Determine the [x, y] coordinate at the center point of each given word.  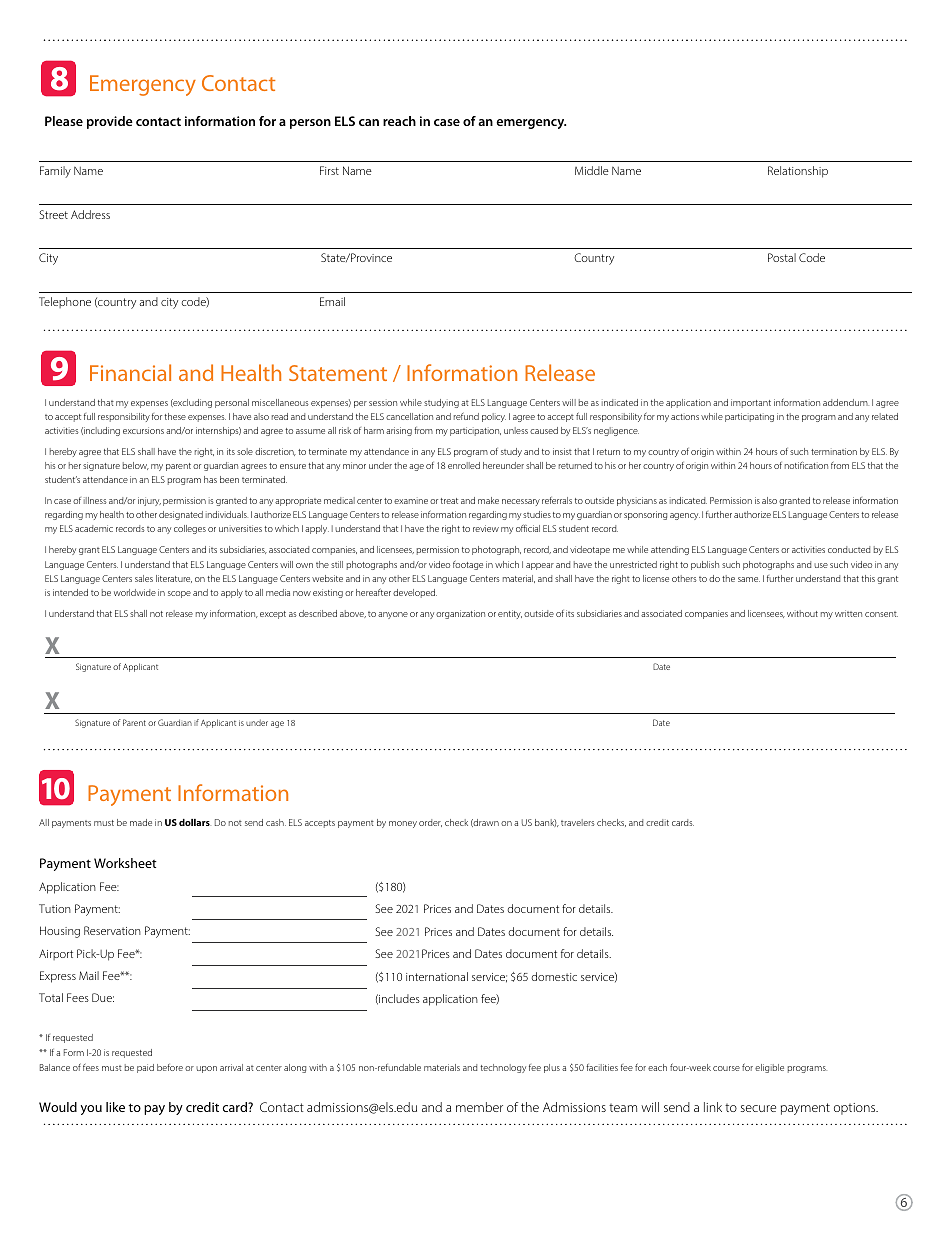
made [141, 822]
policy [494, 417]
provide [110, 122]
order [430, 823]
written [848, 613]
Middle [592, 170]
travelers [578, 822]
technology [503, 1068]
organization [460, 614]
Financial [130, 372]
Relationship [798, 172]
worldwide [135, 592]
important [751, 403]
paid [145, 1068]
